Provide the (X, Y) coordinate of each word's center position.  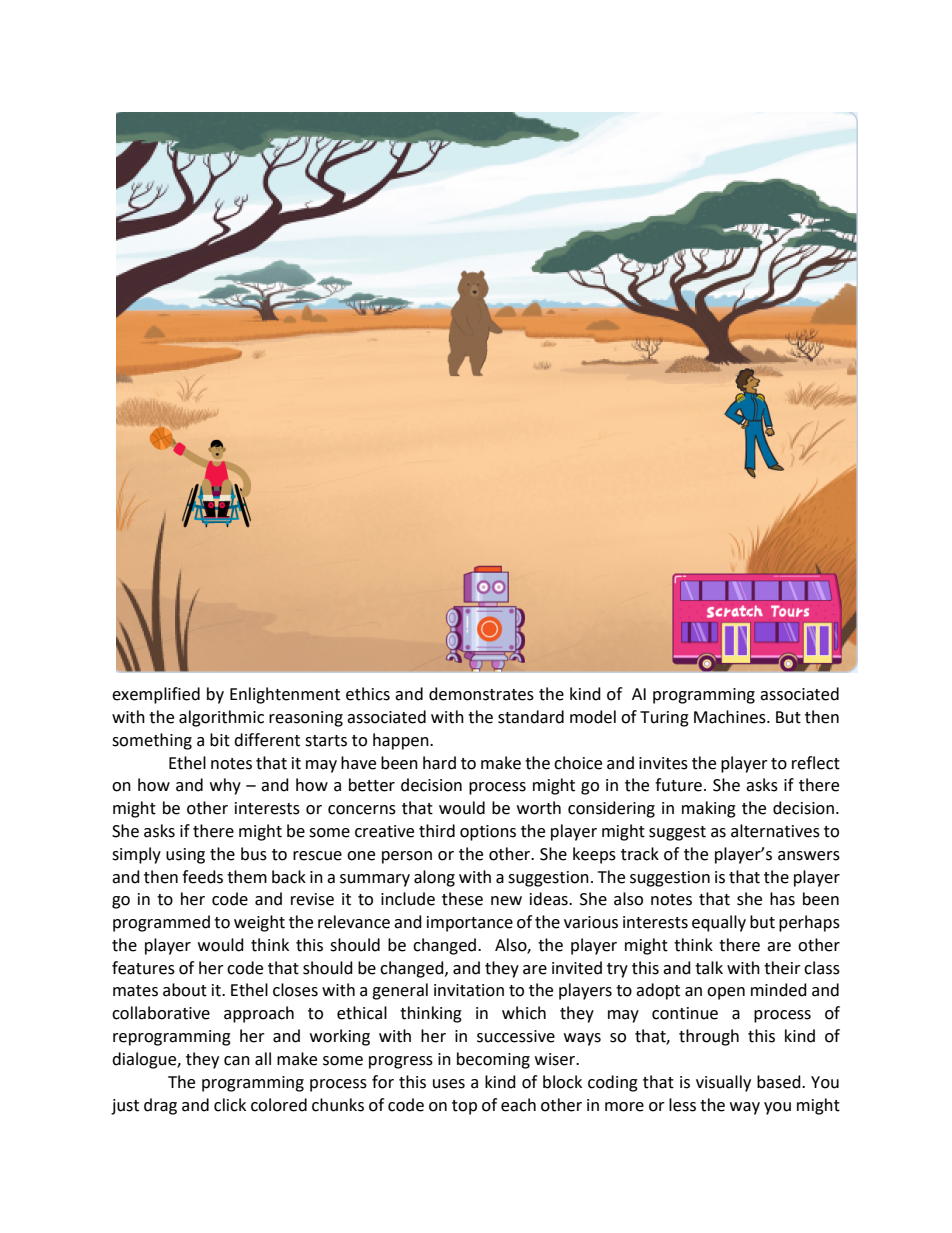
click (230, 1105)
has (782, 899)
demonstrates (481, 694)
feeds (202, 877)
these (462, 899)
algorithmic (221, 718)
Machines (731, 717)
